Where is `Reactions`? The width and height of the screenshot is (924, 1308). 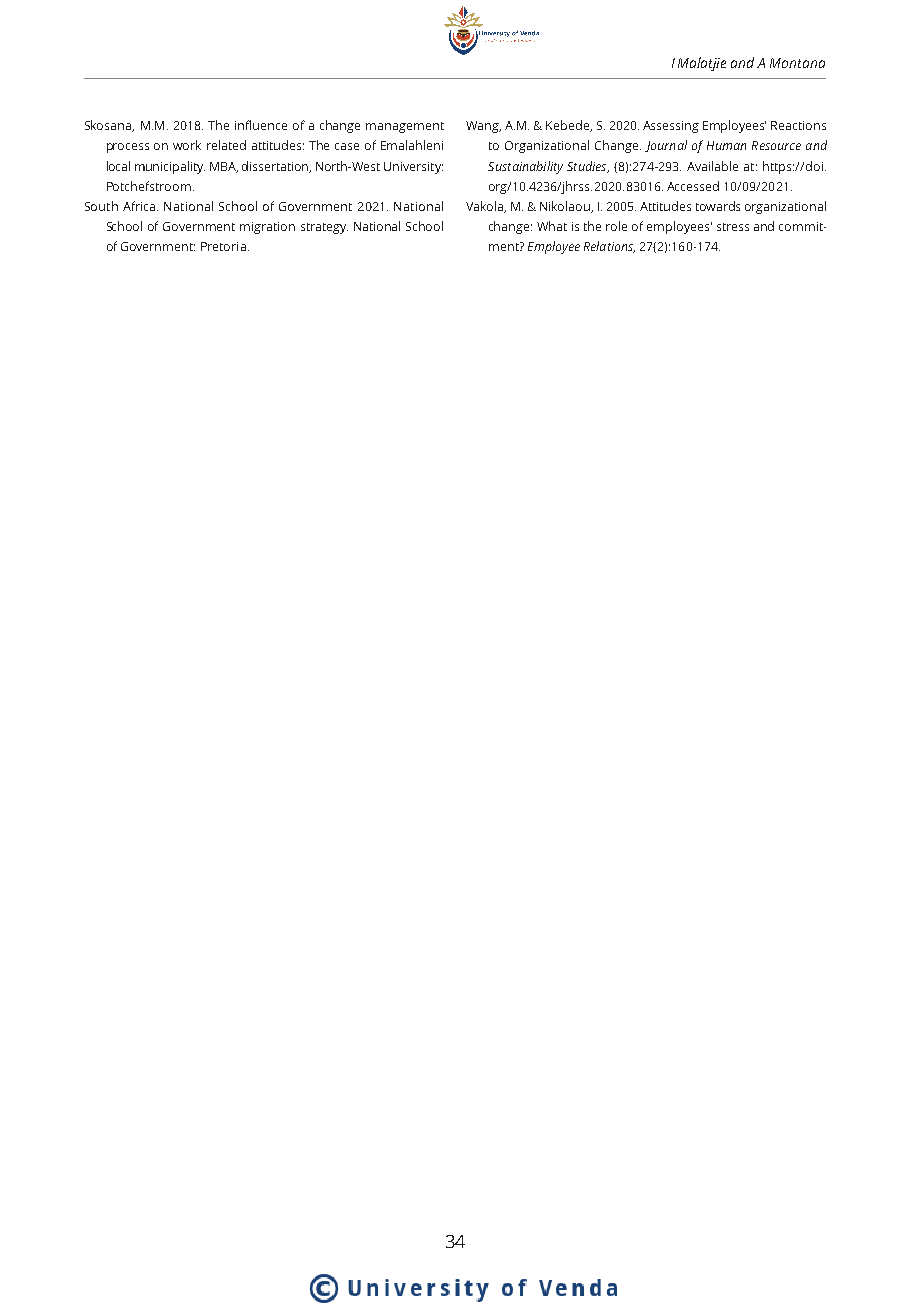 Reactions is located at coordinates (798, 125).
